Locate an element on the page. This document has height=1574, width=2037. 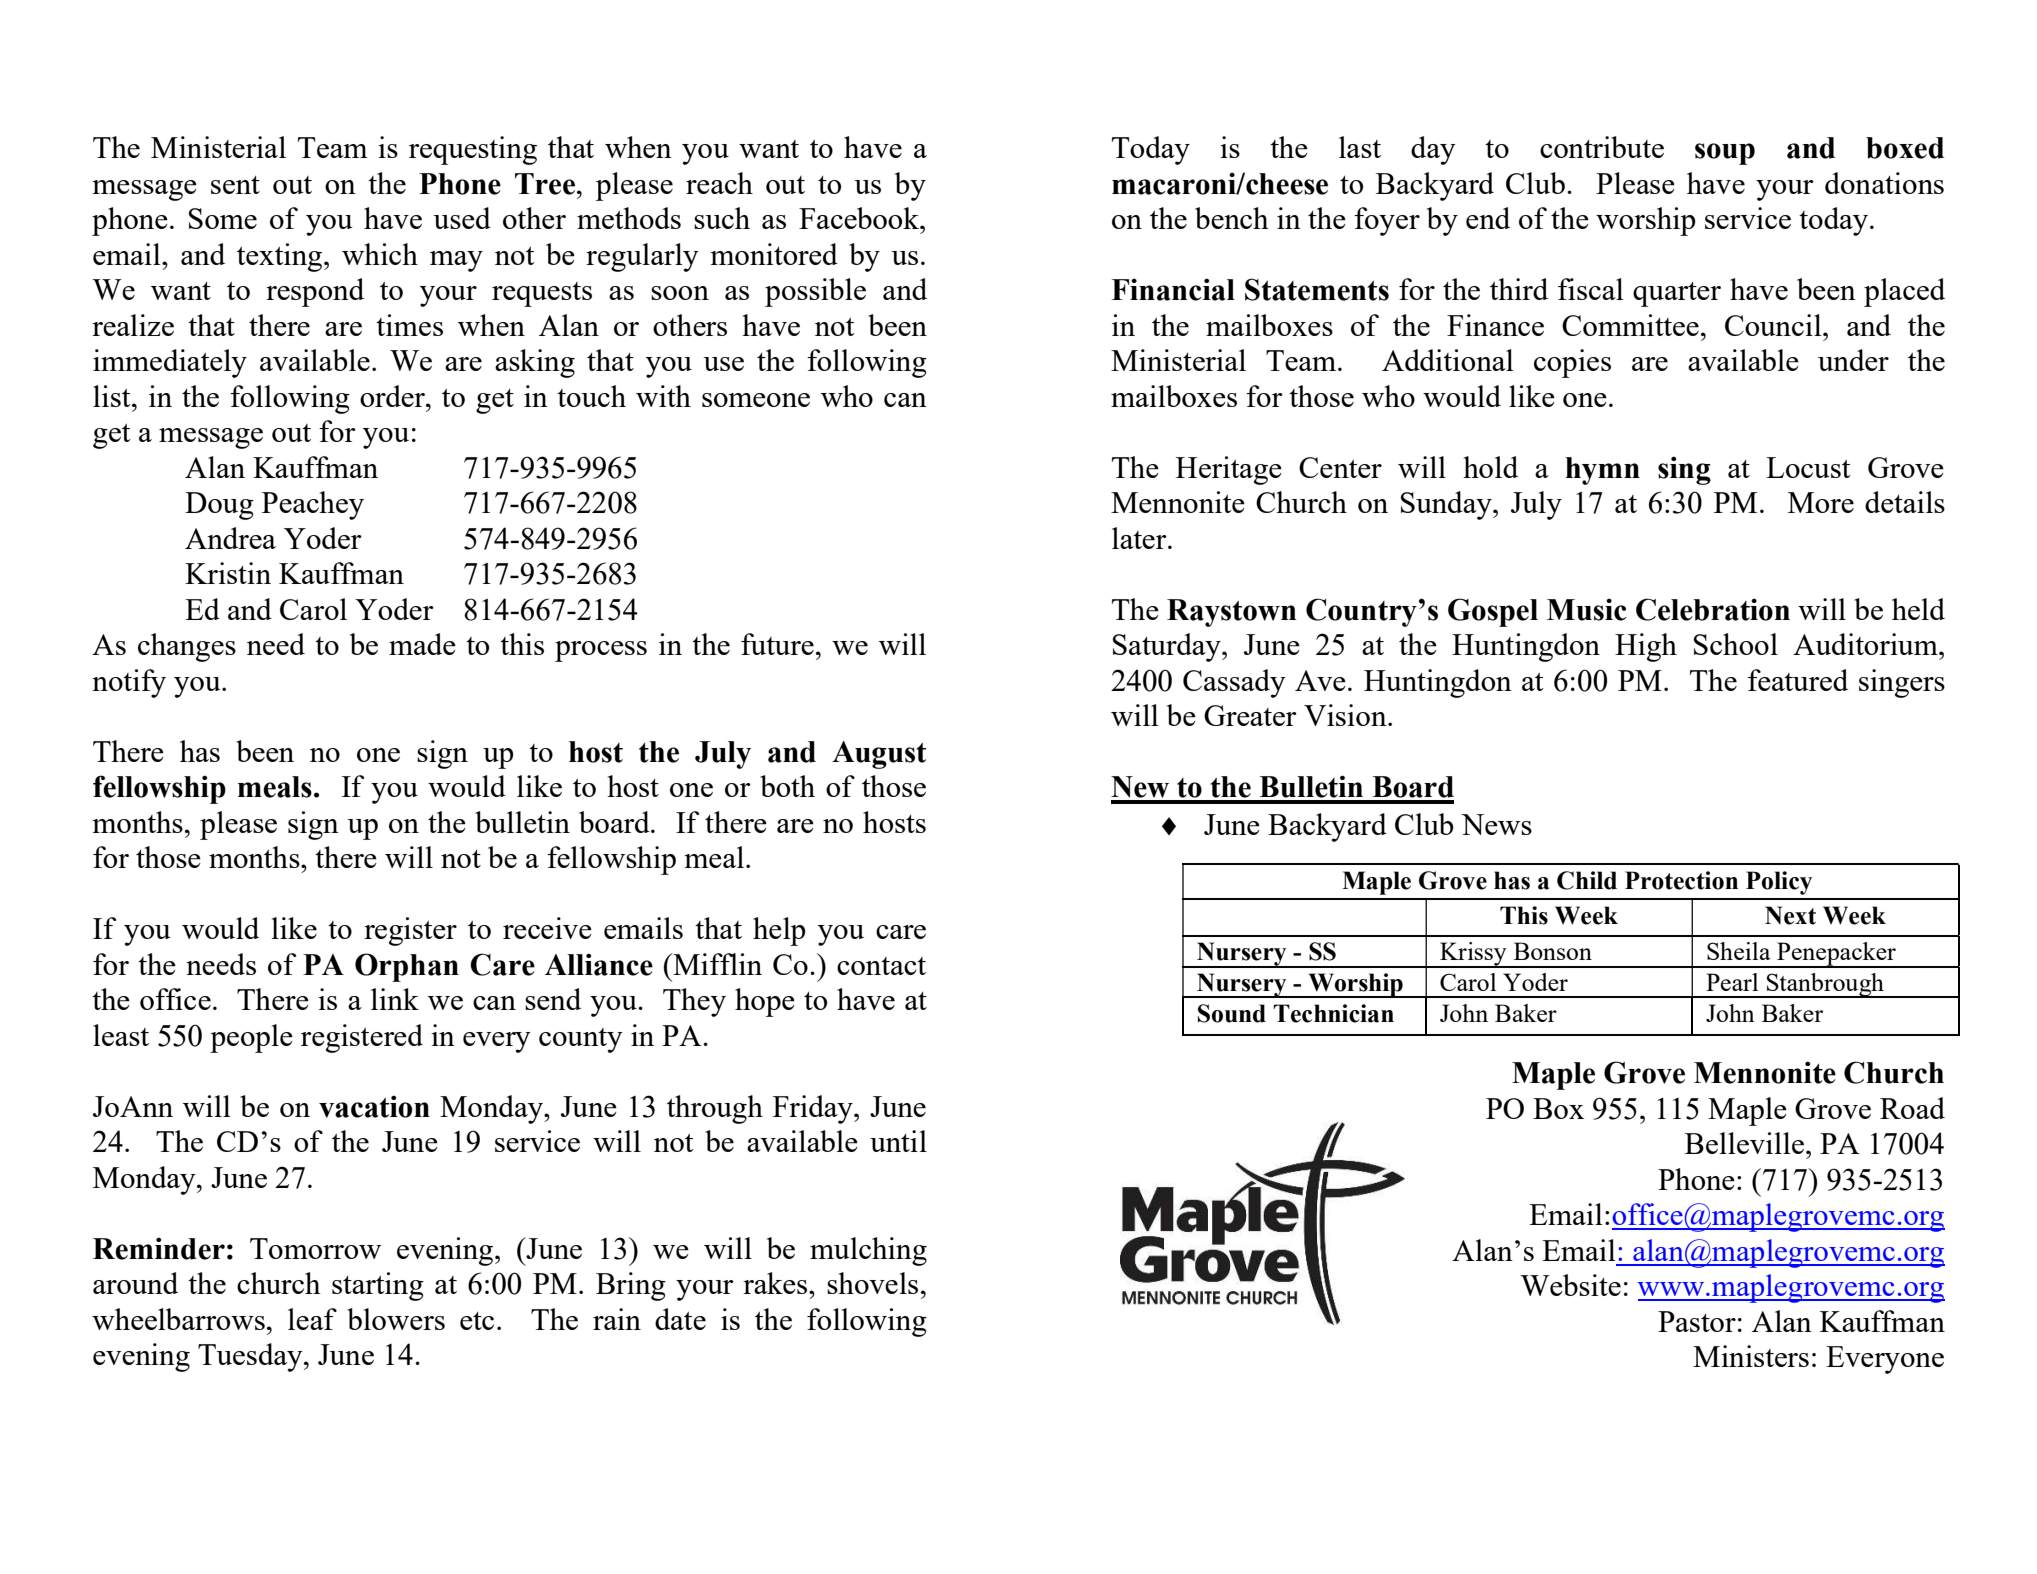
Pearl is located at coordinates (1732, 982).
